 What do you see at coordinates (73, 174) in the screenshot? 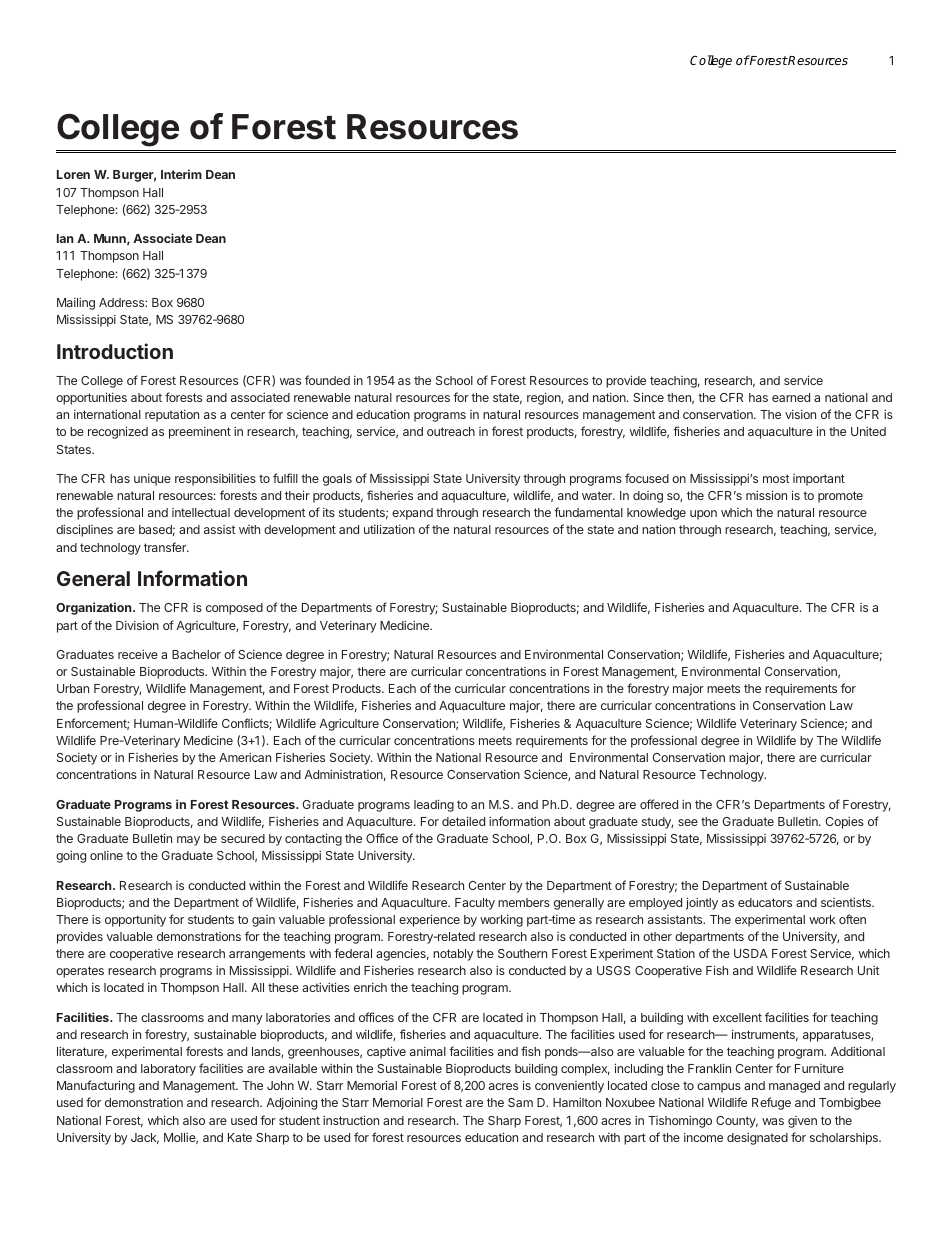
I see `Loren` at bounding box center [73, 174].
